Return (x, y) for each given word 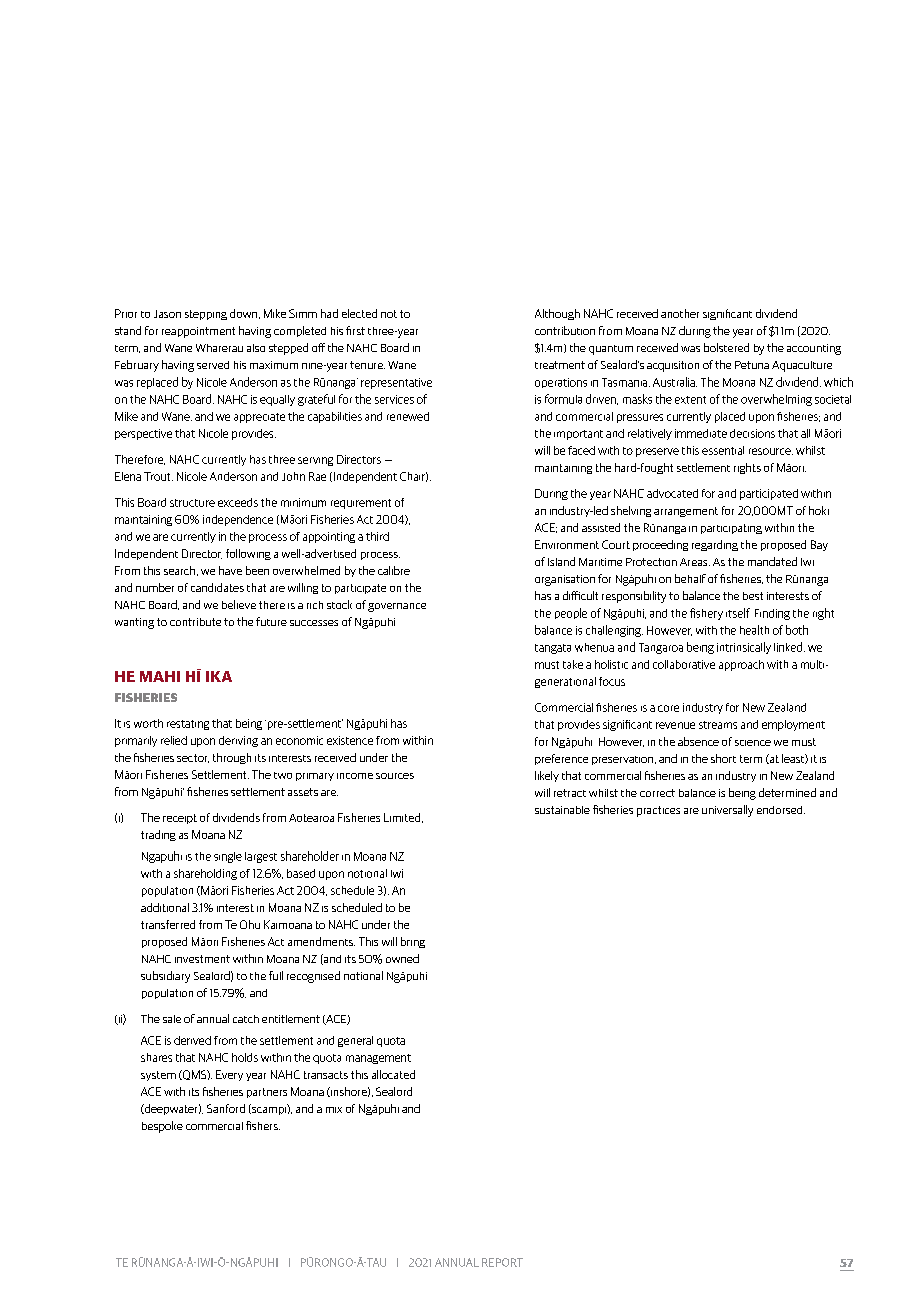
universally (727, 811)
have (230, 570)
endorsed (781, 810)
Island (561, 561)
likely (547, 776)
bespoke (162, 1127)
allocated (393, 1074)
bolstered (726, 347)
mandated (772, 561)
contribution (565, 330)
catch (246, 1019)
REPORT (502, 1262)
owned (402, 958)
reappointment (198, 332)
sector (193, 758)
